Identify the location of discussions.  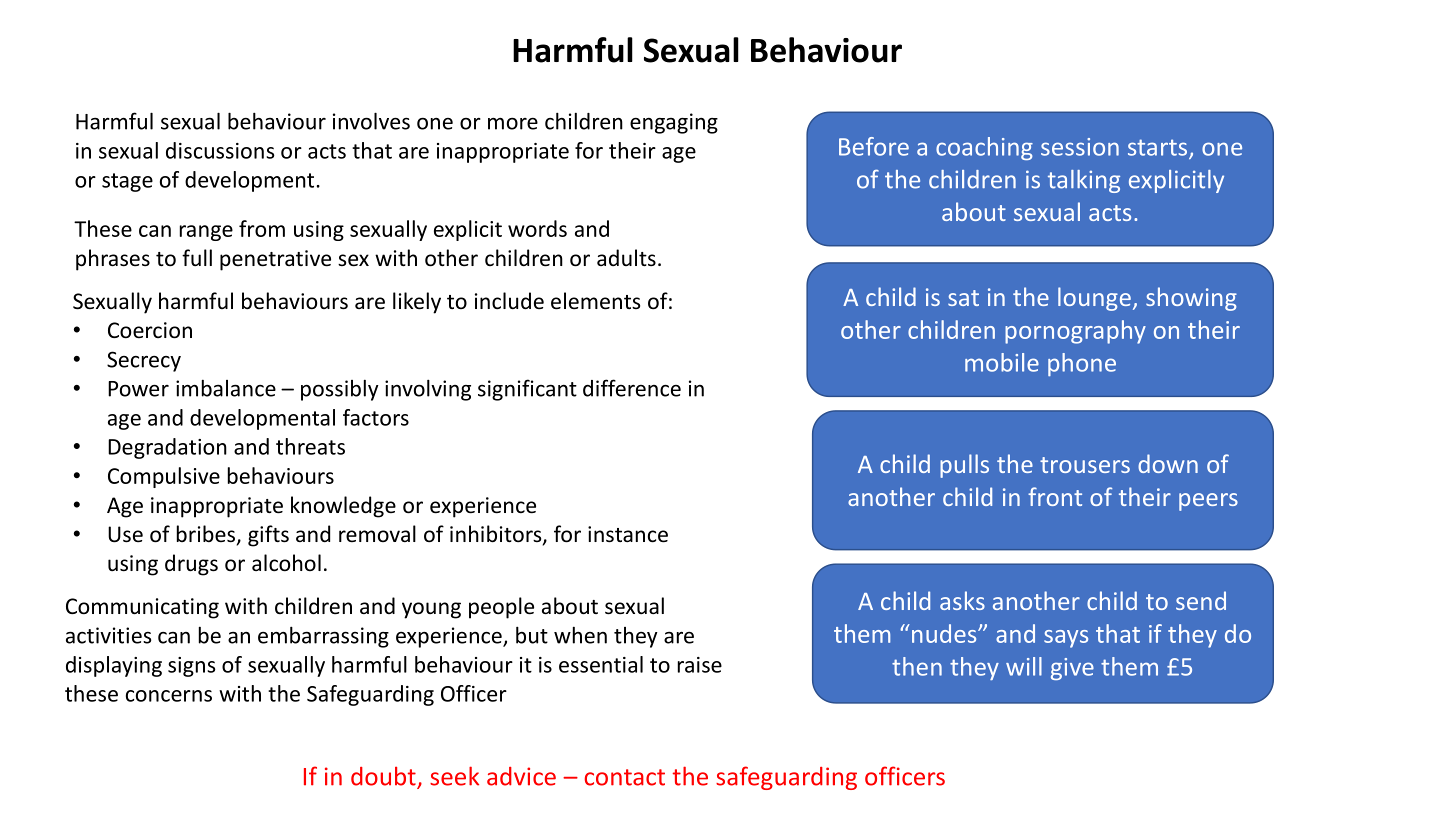
(220, 150).
